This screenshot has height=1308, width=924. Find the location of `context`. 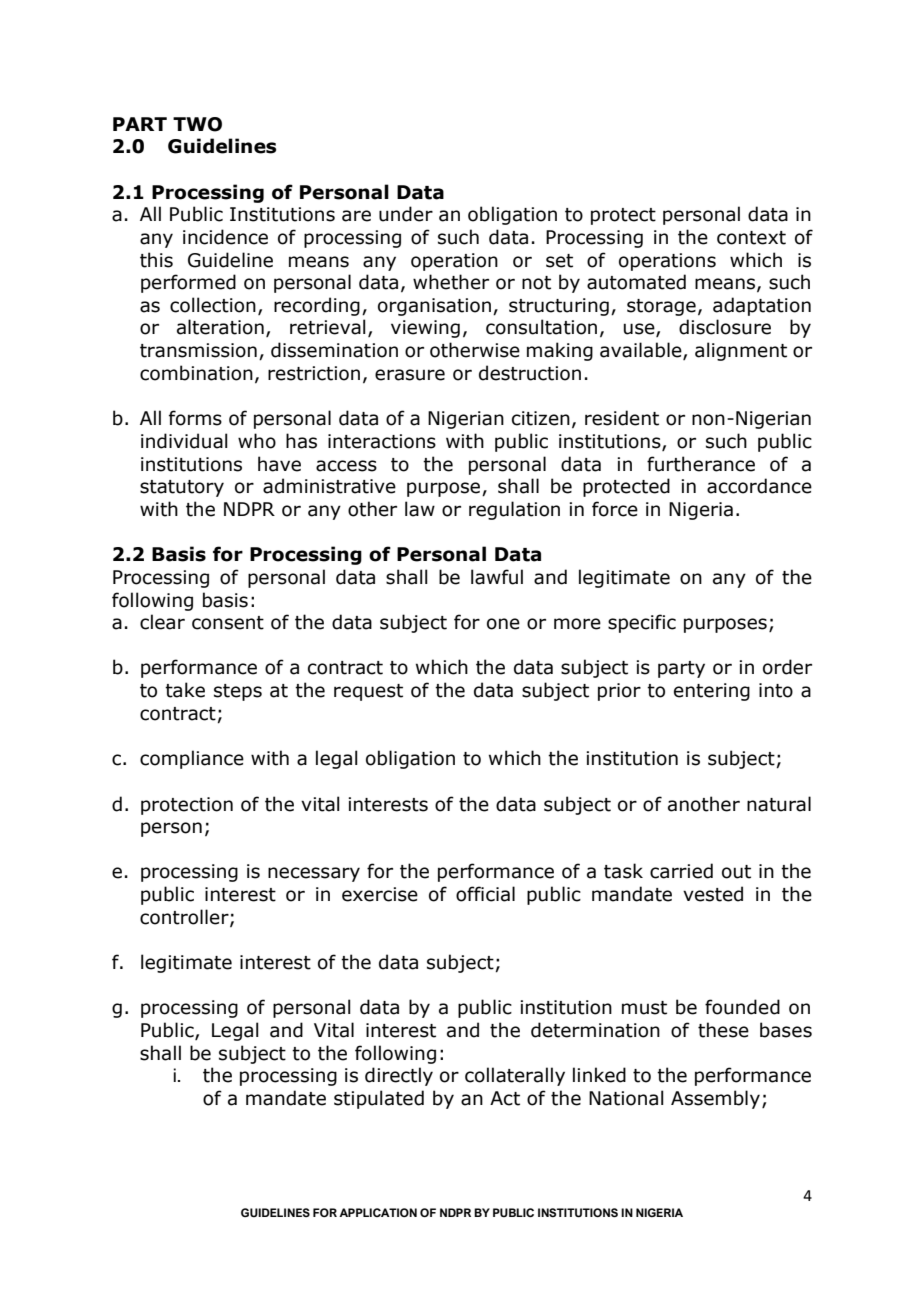

context is located at coordinates (751, 238).
